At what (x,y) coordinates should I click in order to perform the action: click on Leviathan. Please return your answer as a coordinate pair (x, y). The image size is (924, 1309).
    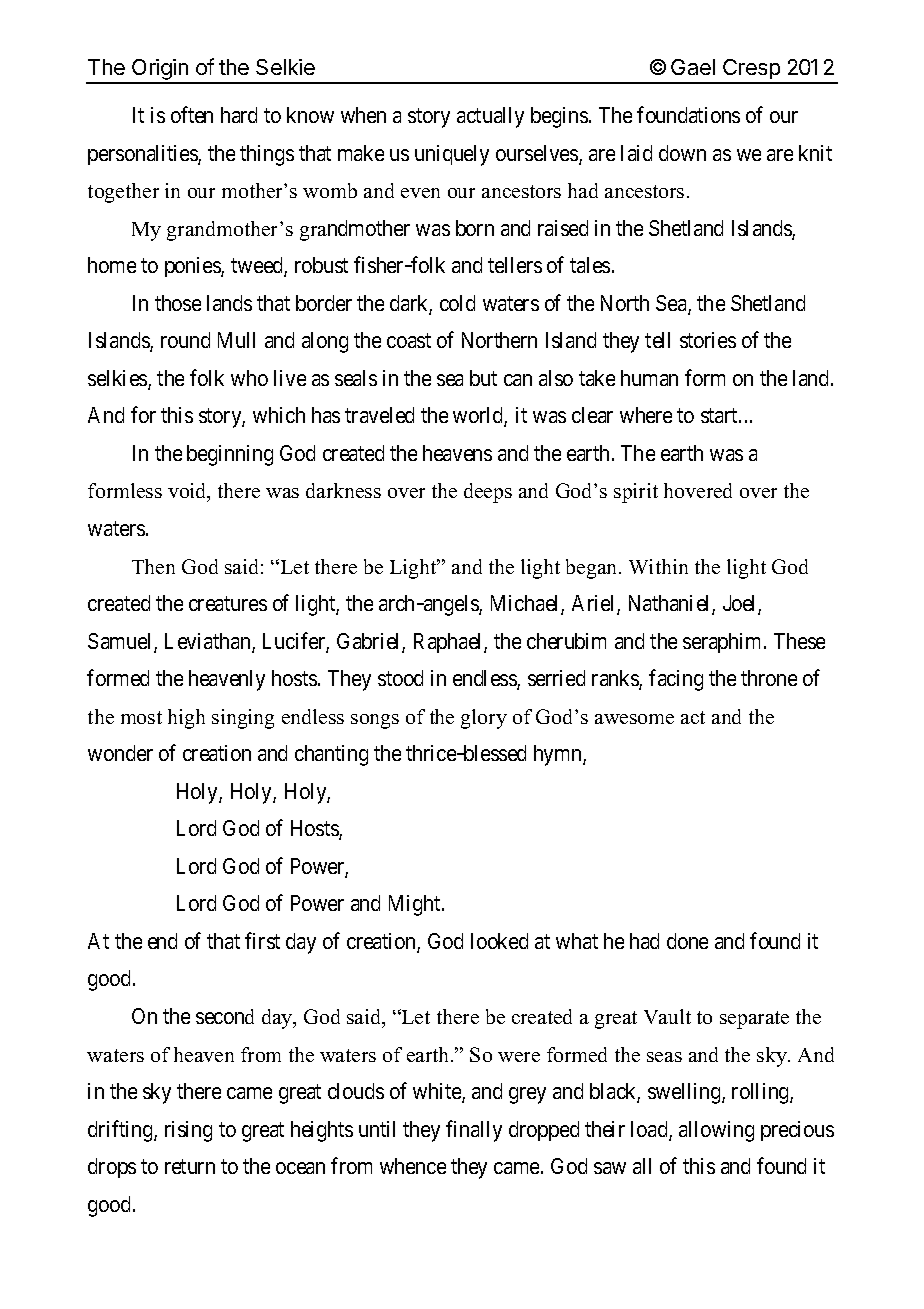
    Looking at the image, I should click on (209, 642).
